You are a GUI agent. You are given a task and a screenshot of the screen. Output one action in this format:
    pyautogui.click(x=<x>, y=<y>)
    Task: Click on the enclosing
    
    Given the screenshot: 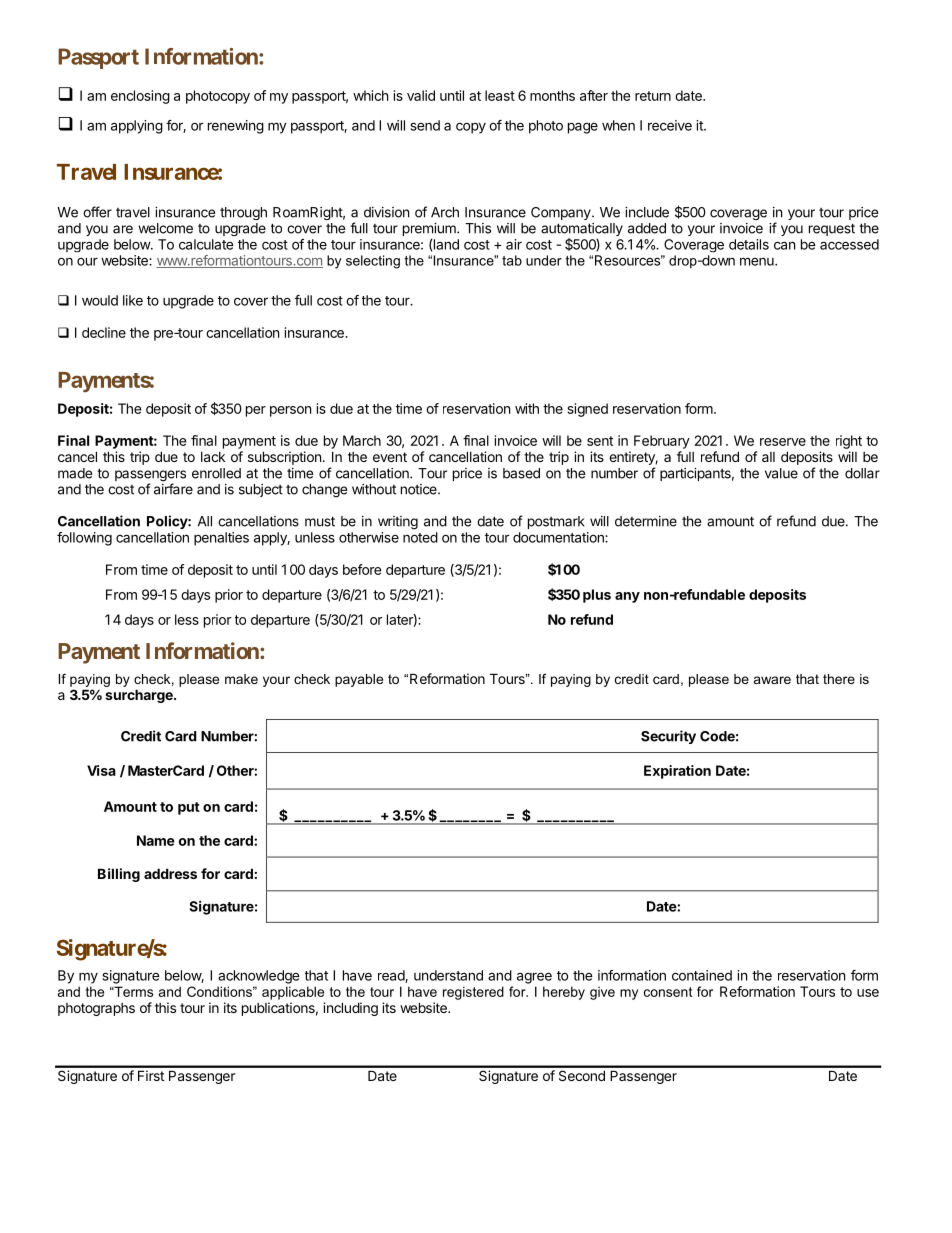 What is the action you would take?
    pyautogui.click(x=140, y=97)
